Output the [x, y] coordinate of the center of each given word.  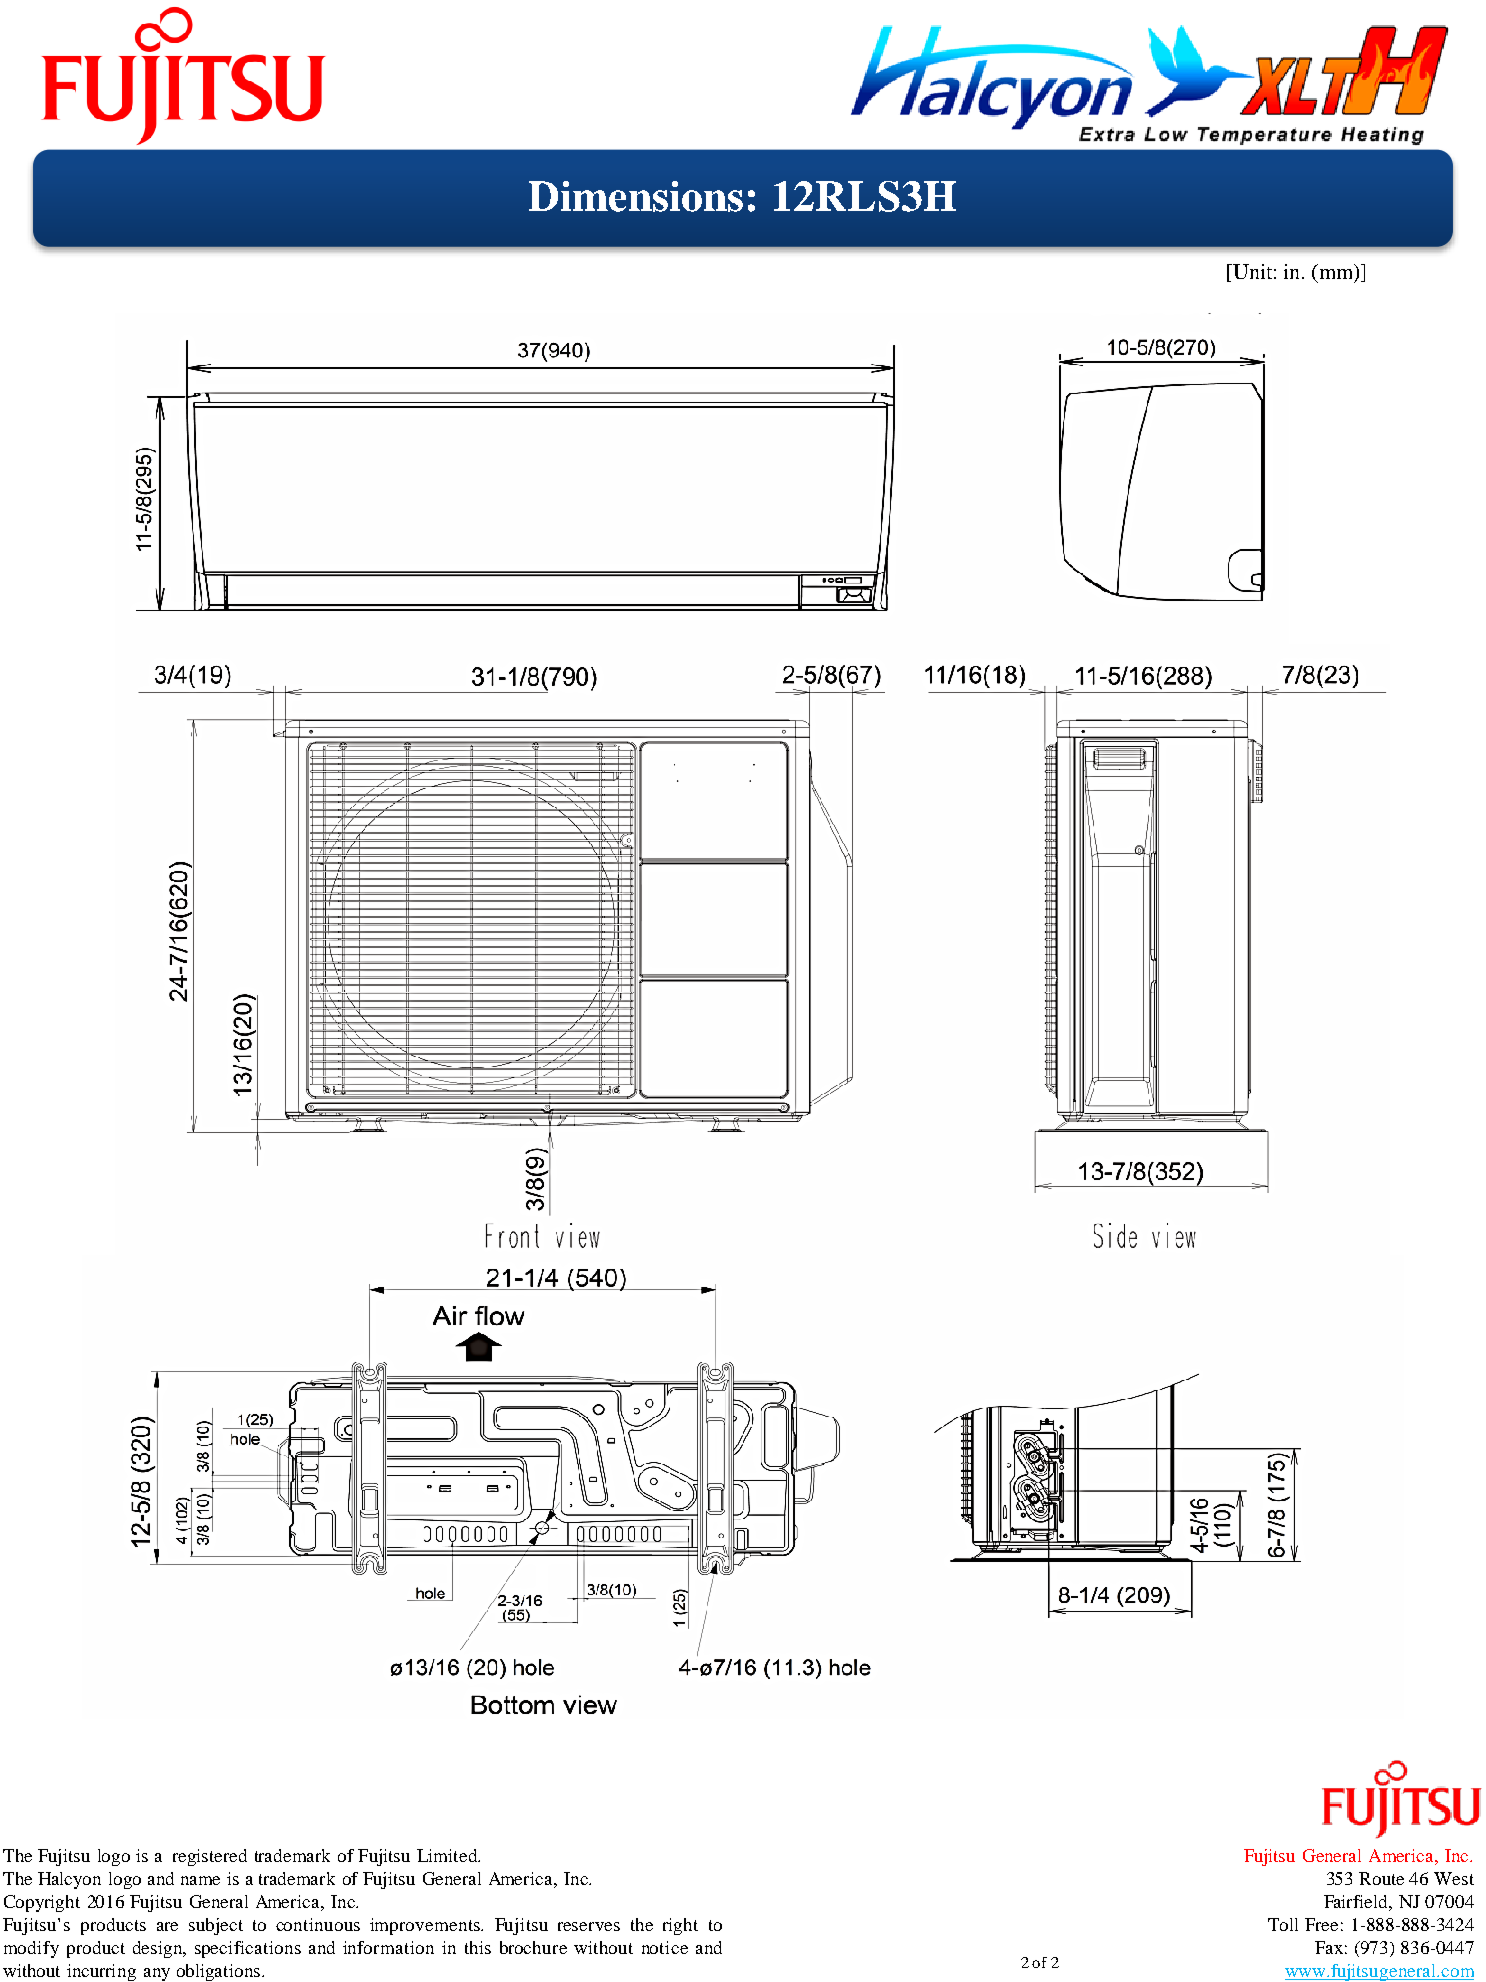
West [1454, 1878]
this [478, 1947]
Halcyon [69, 1880]
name [200, 1880]
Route [1381, 1878]
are [167, 1926]
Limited [448, 1855]
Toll [1283, 1924]
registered [210, 1857]
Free [1321, 1924]
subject [216, 1926]
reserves [589, 1926]
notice [665, 1947]
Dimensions [636, 196]
